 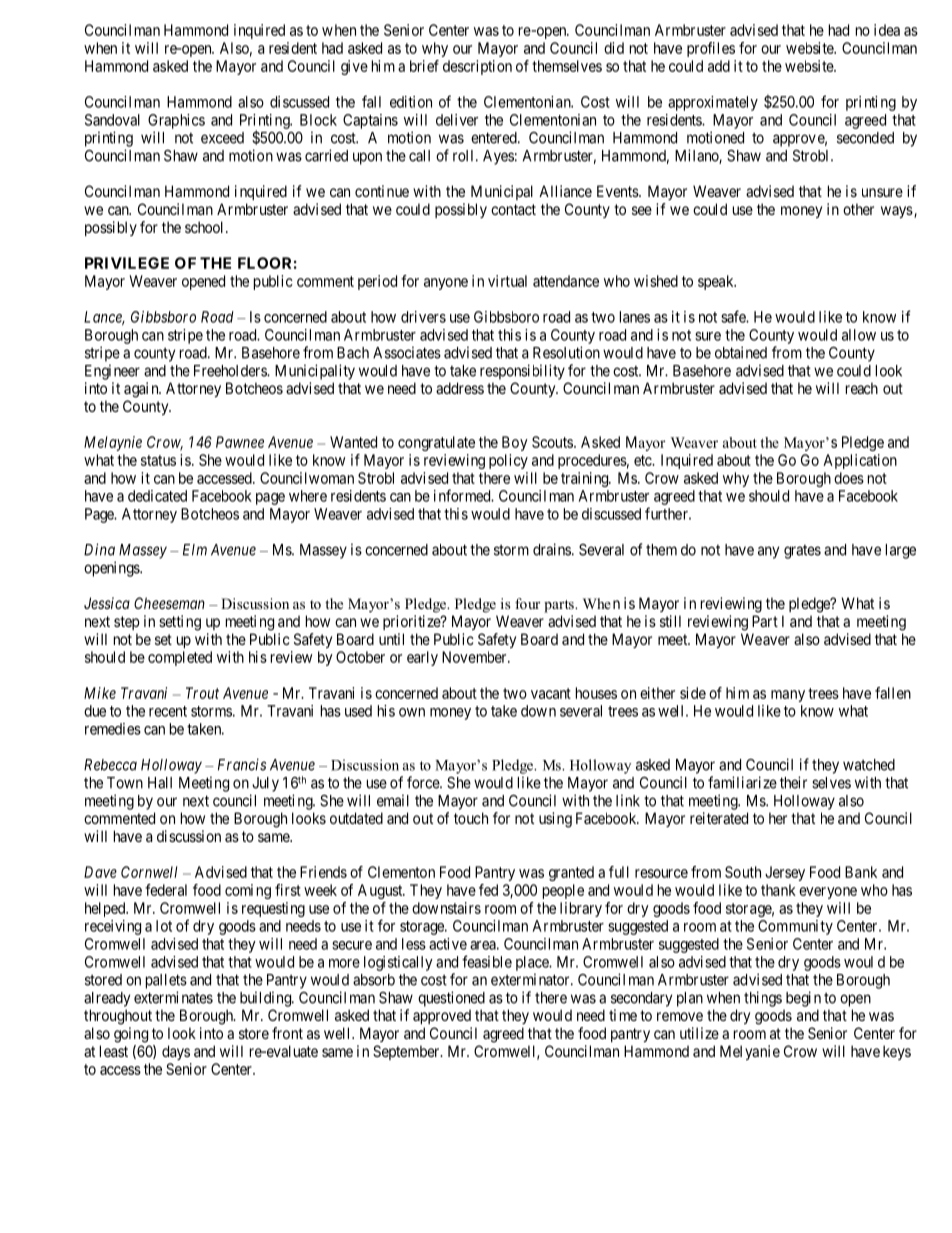 I want to click on drains, so click(x=552, y=549).
